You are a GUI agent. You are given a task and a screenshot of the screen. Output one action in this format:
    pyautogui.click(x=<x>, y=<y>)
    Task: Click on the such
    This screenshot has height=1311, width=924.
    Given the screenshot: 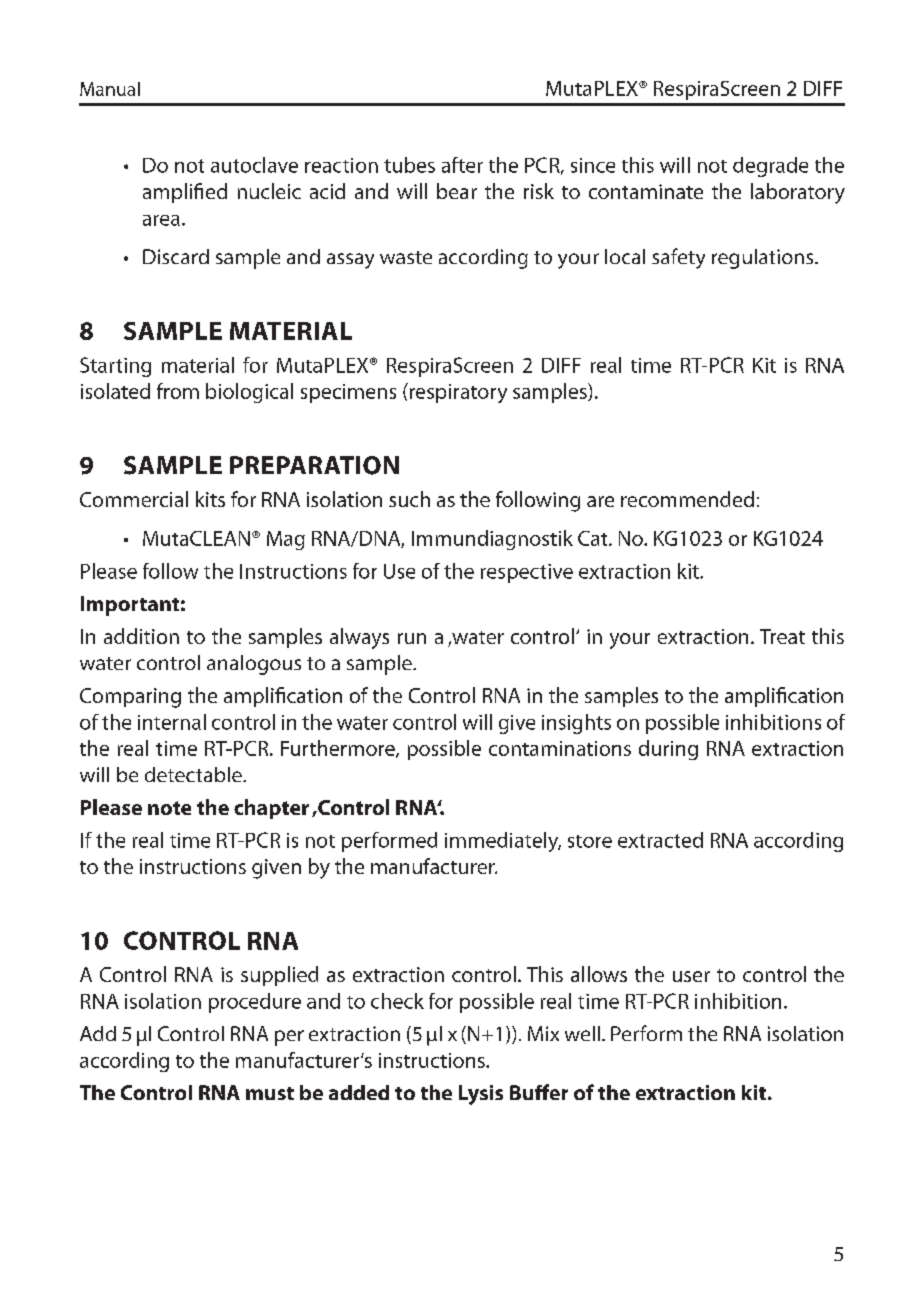 What is the action you would take?
    pyautogui.click(x=409, y=499)
